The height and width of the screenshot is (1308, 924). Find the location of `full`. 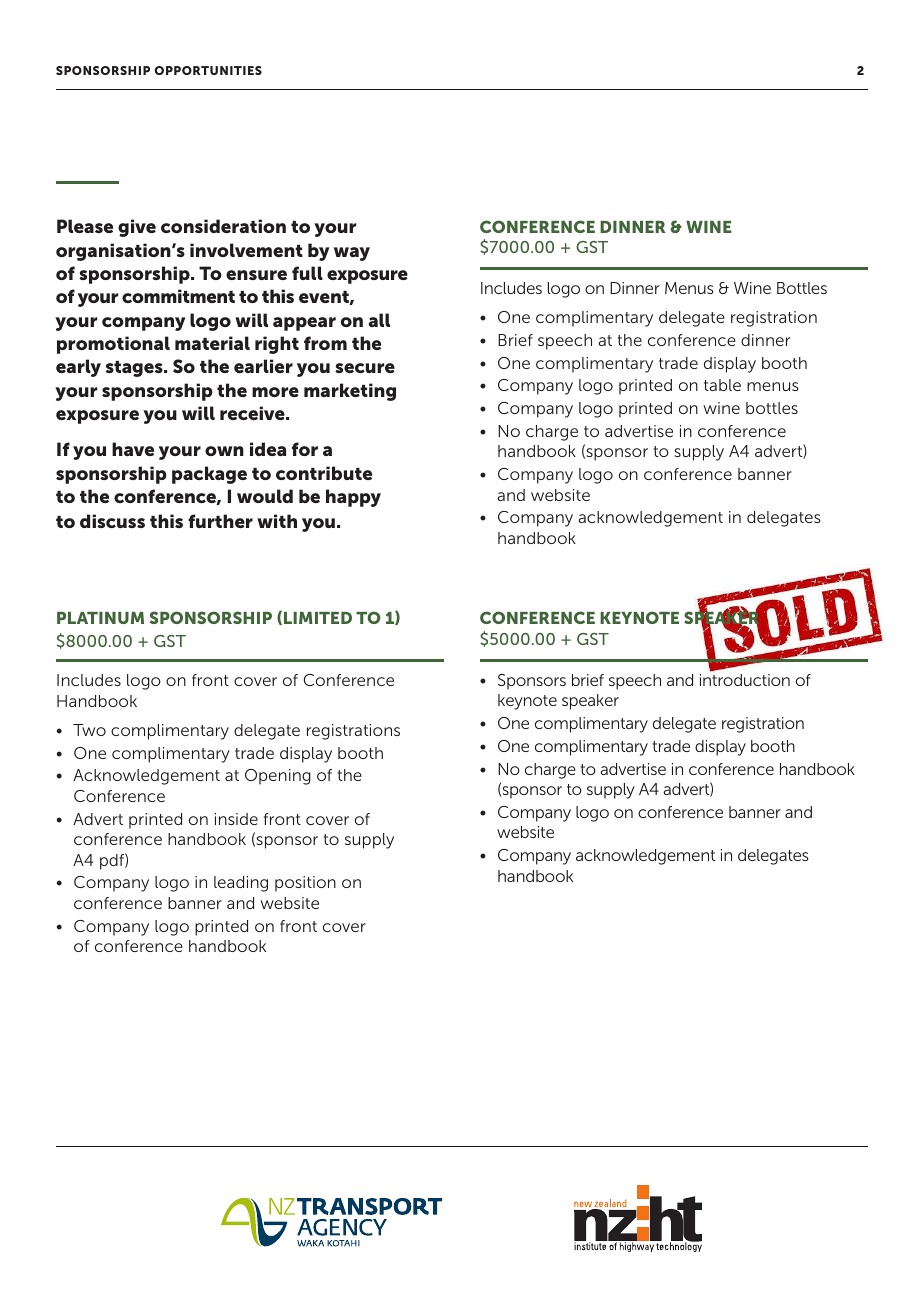

full is located at coordinates (307, 273).
